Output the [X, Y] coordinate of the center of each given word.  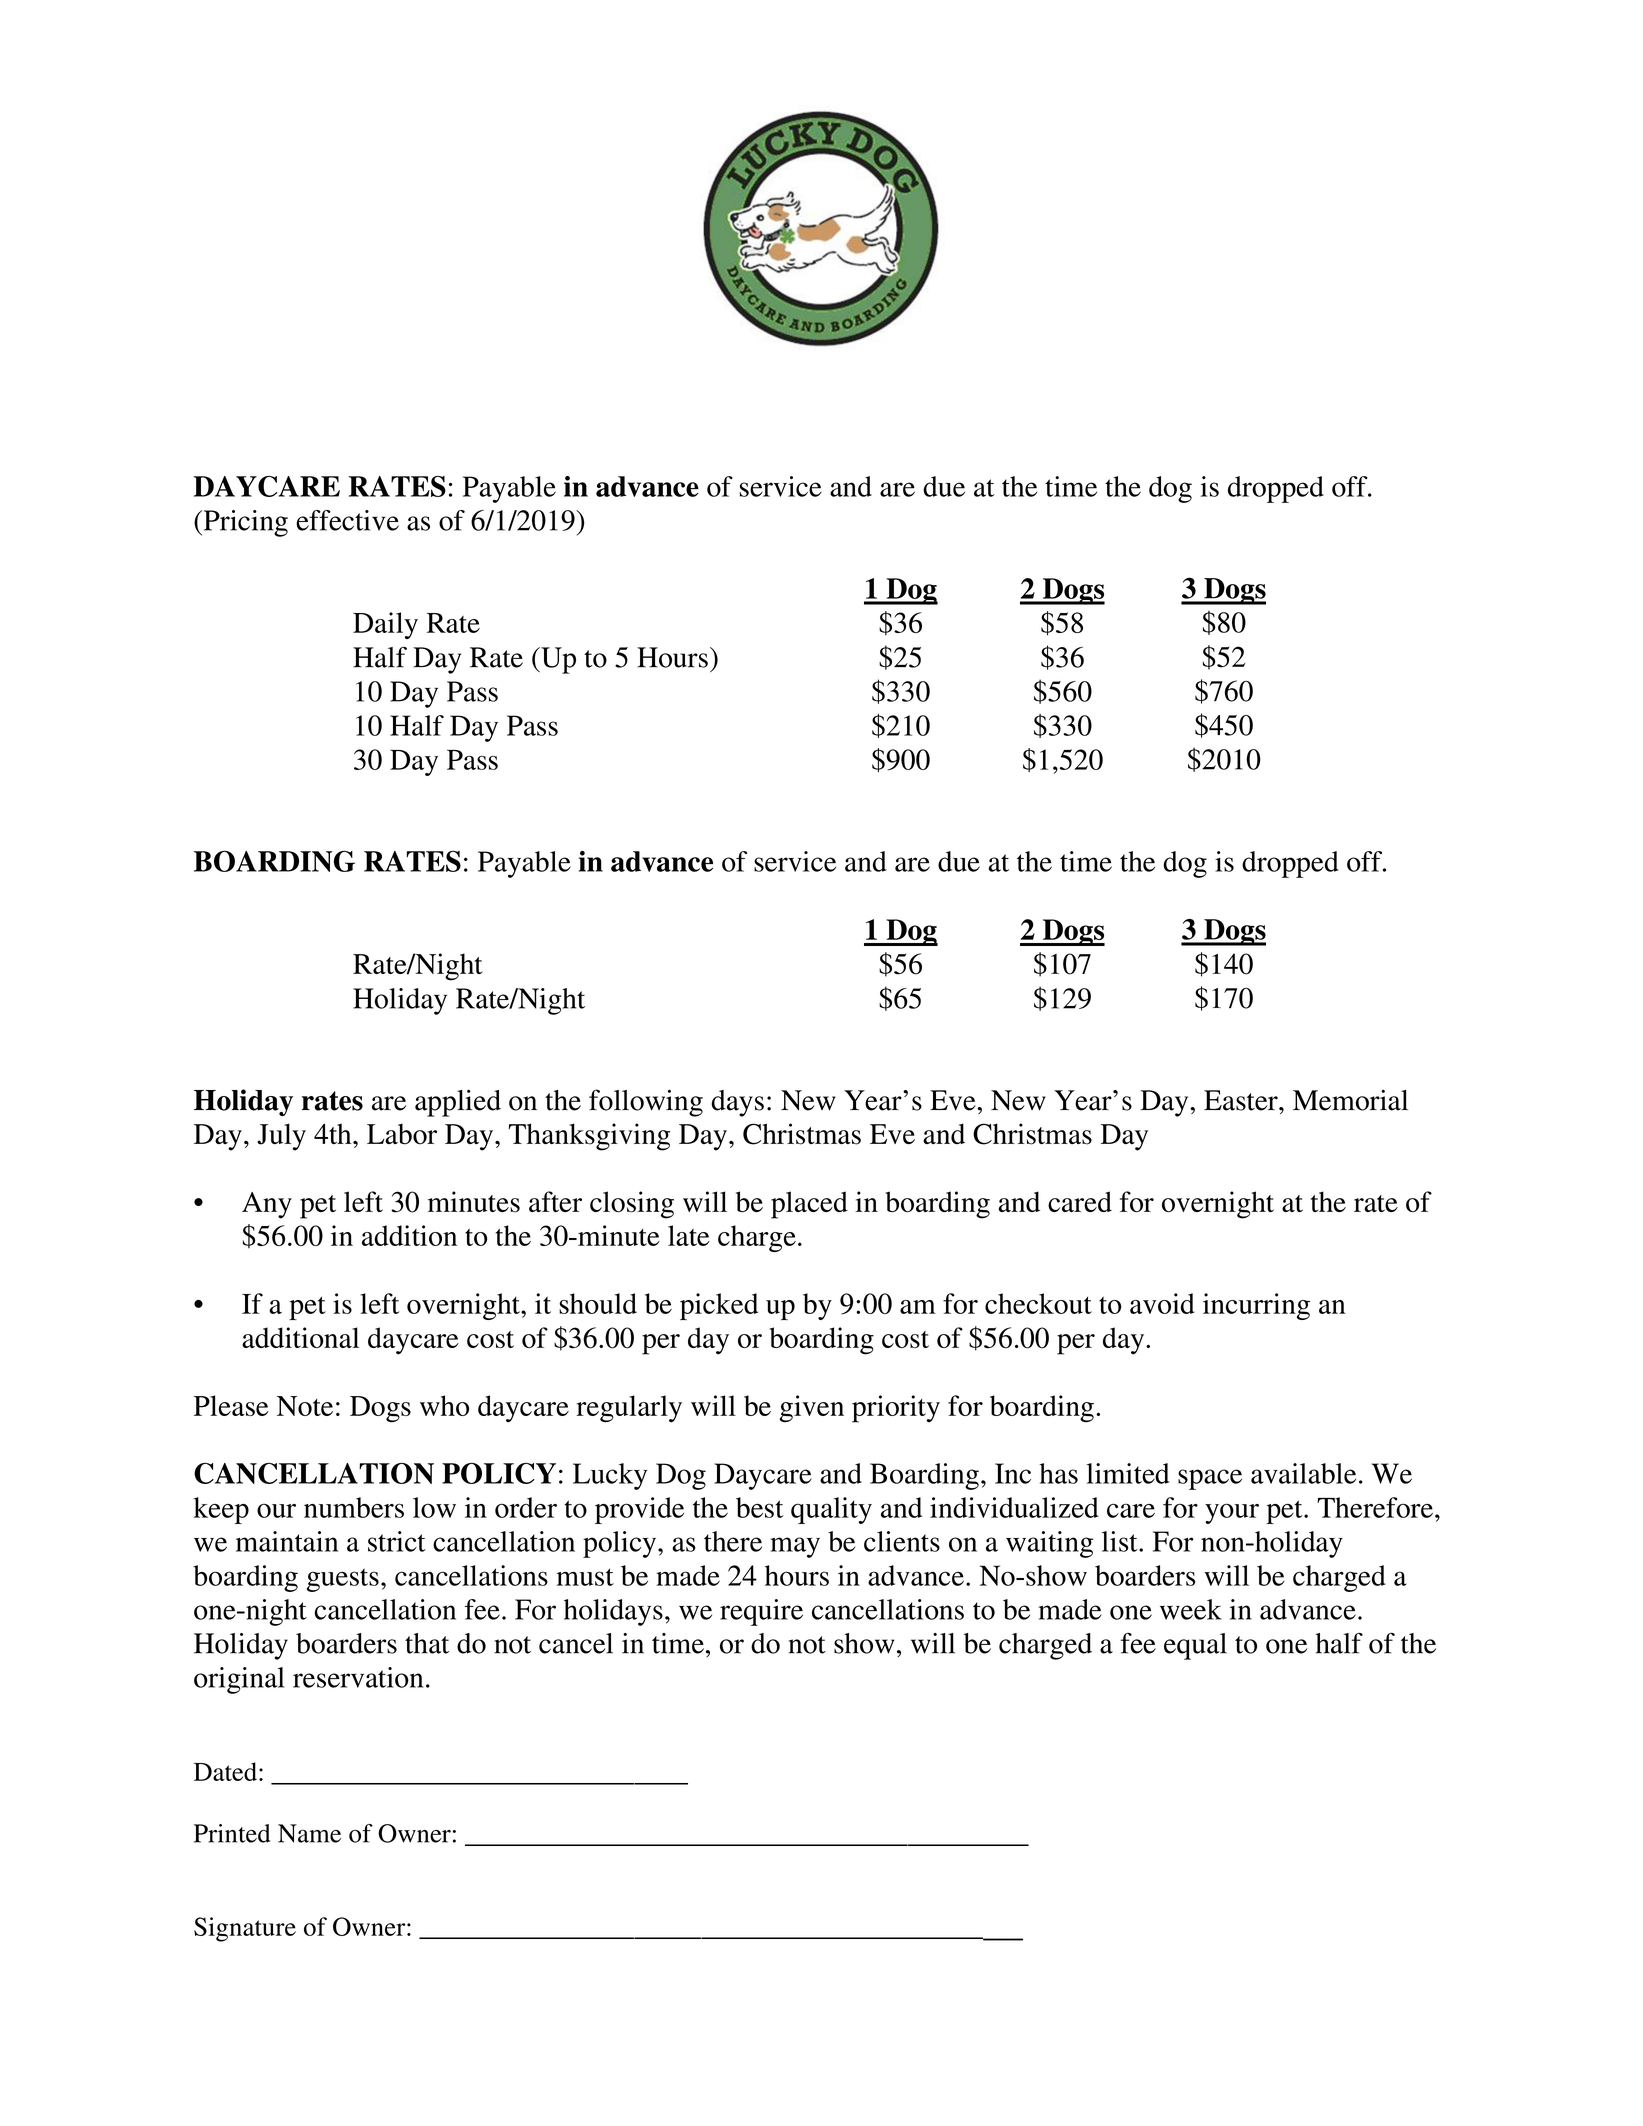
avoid [1162, 1303]
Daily [385, 625]
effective [347, 520]
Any [267, 1205]
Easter [1242, 1100]
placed [809, 1205]
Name [309, 1833]
